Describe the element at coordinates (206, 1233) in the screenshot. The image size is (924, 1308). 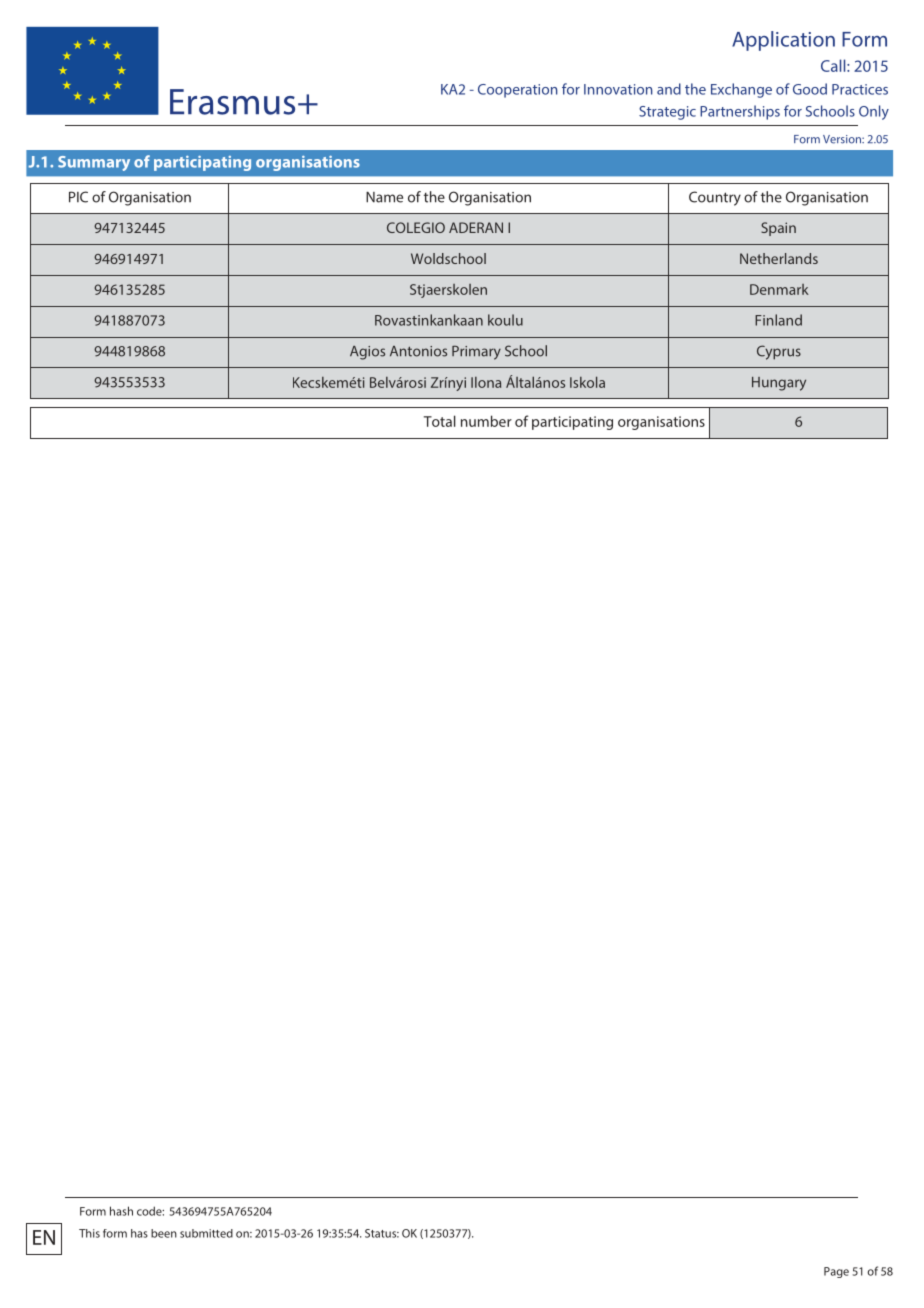
I see `submitted` at that location.
